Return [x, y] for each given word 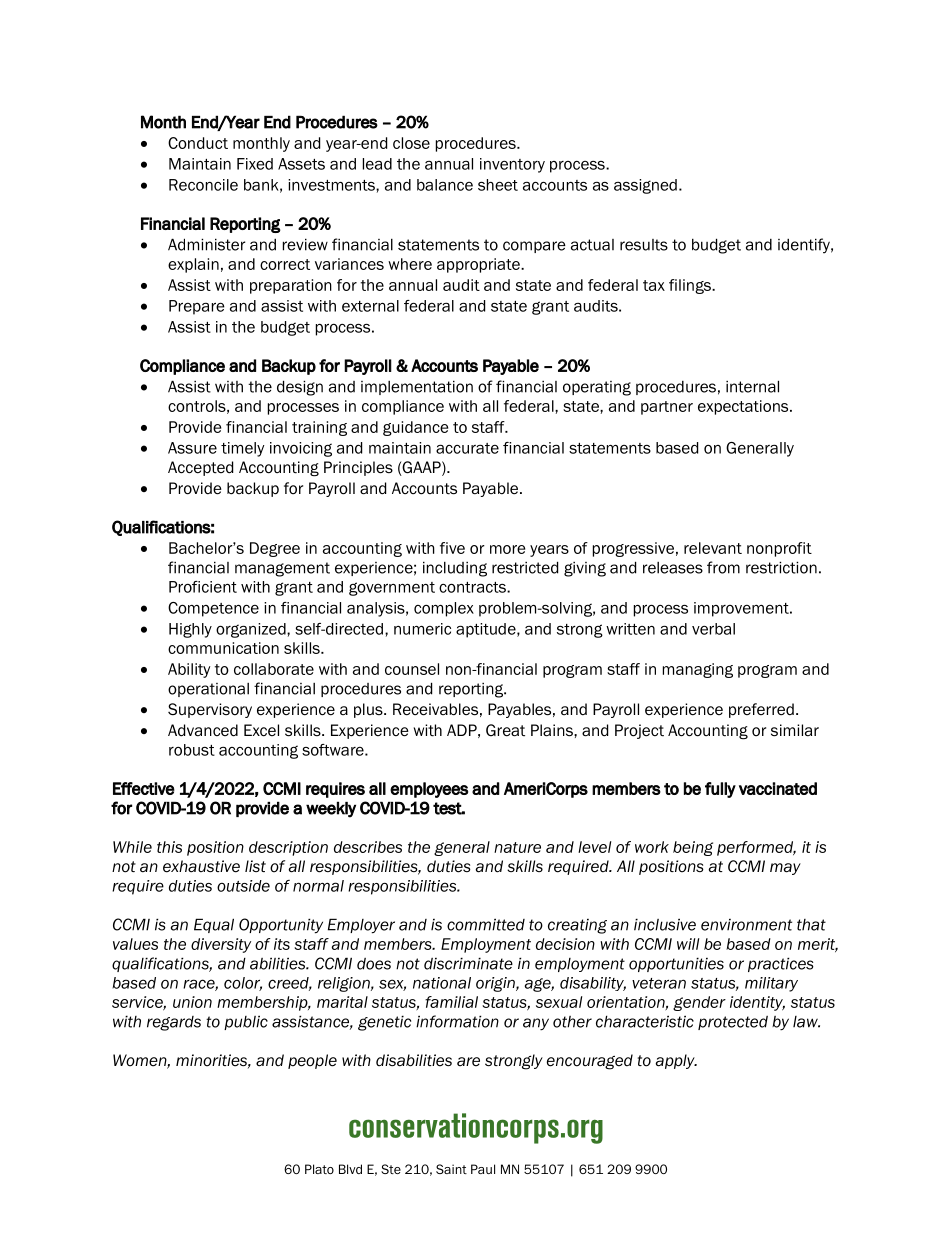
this [169, 847]
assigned [645, 186]
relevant [713, 548]
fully [720, 790]
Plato [319, 1169]
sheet [498, 185]
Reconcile [203, 185]
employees [429, 790]
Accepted [200, 468]
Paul [483, 1169]
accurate [467, 448]
